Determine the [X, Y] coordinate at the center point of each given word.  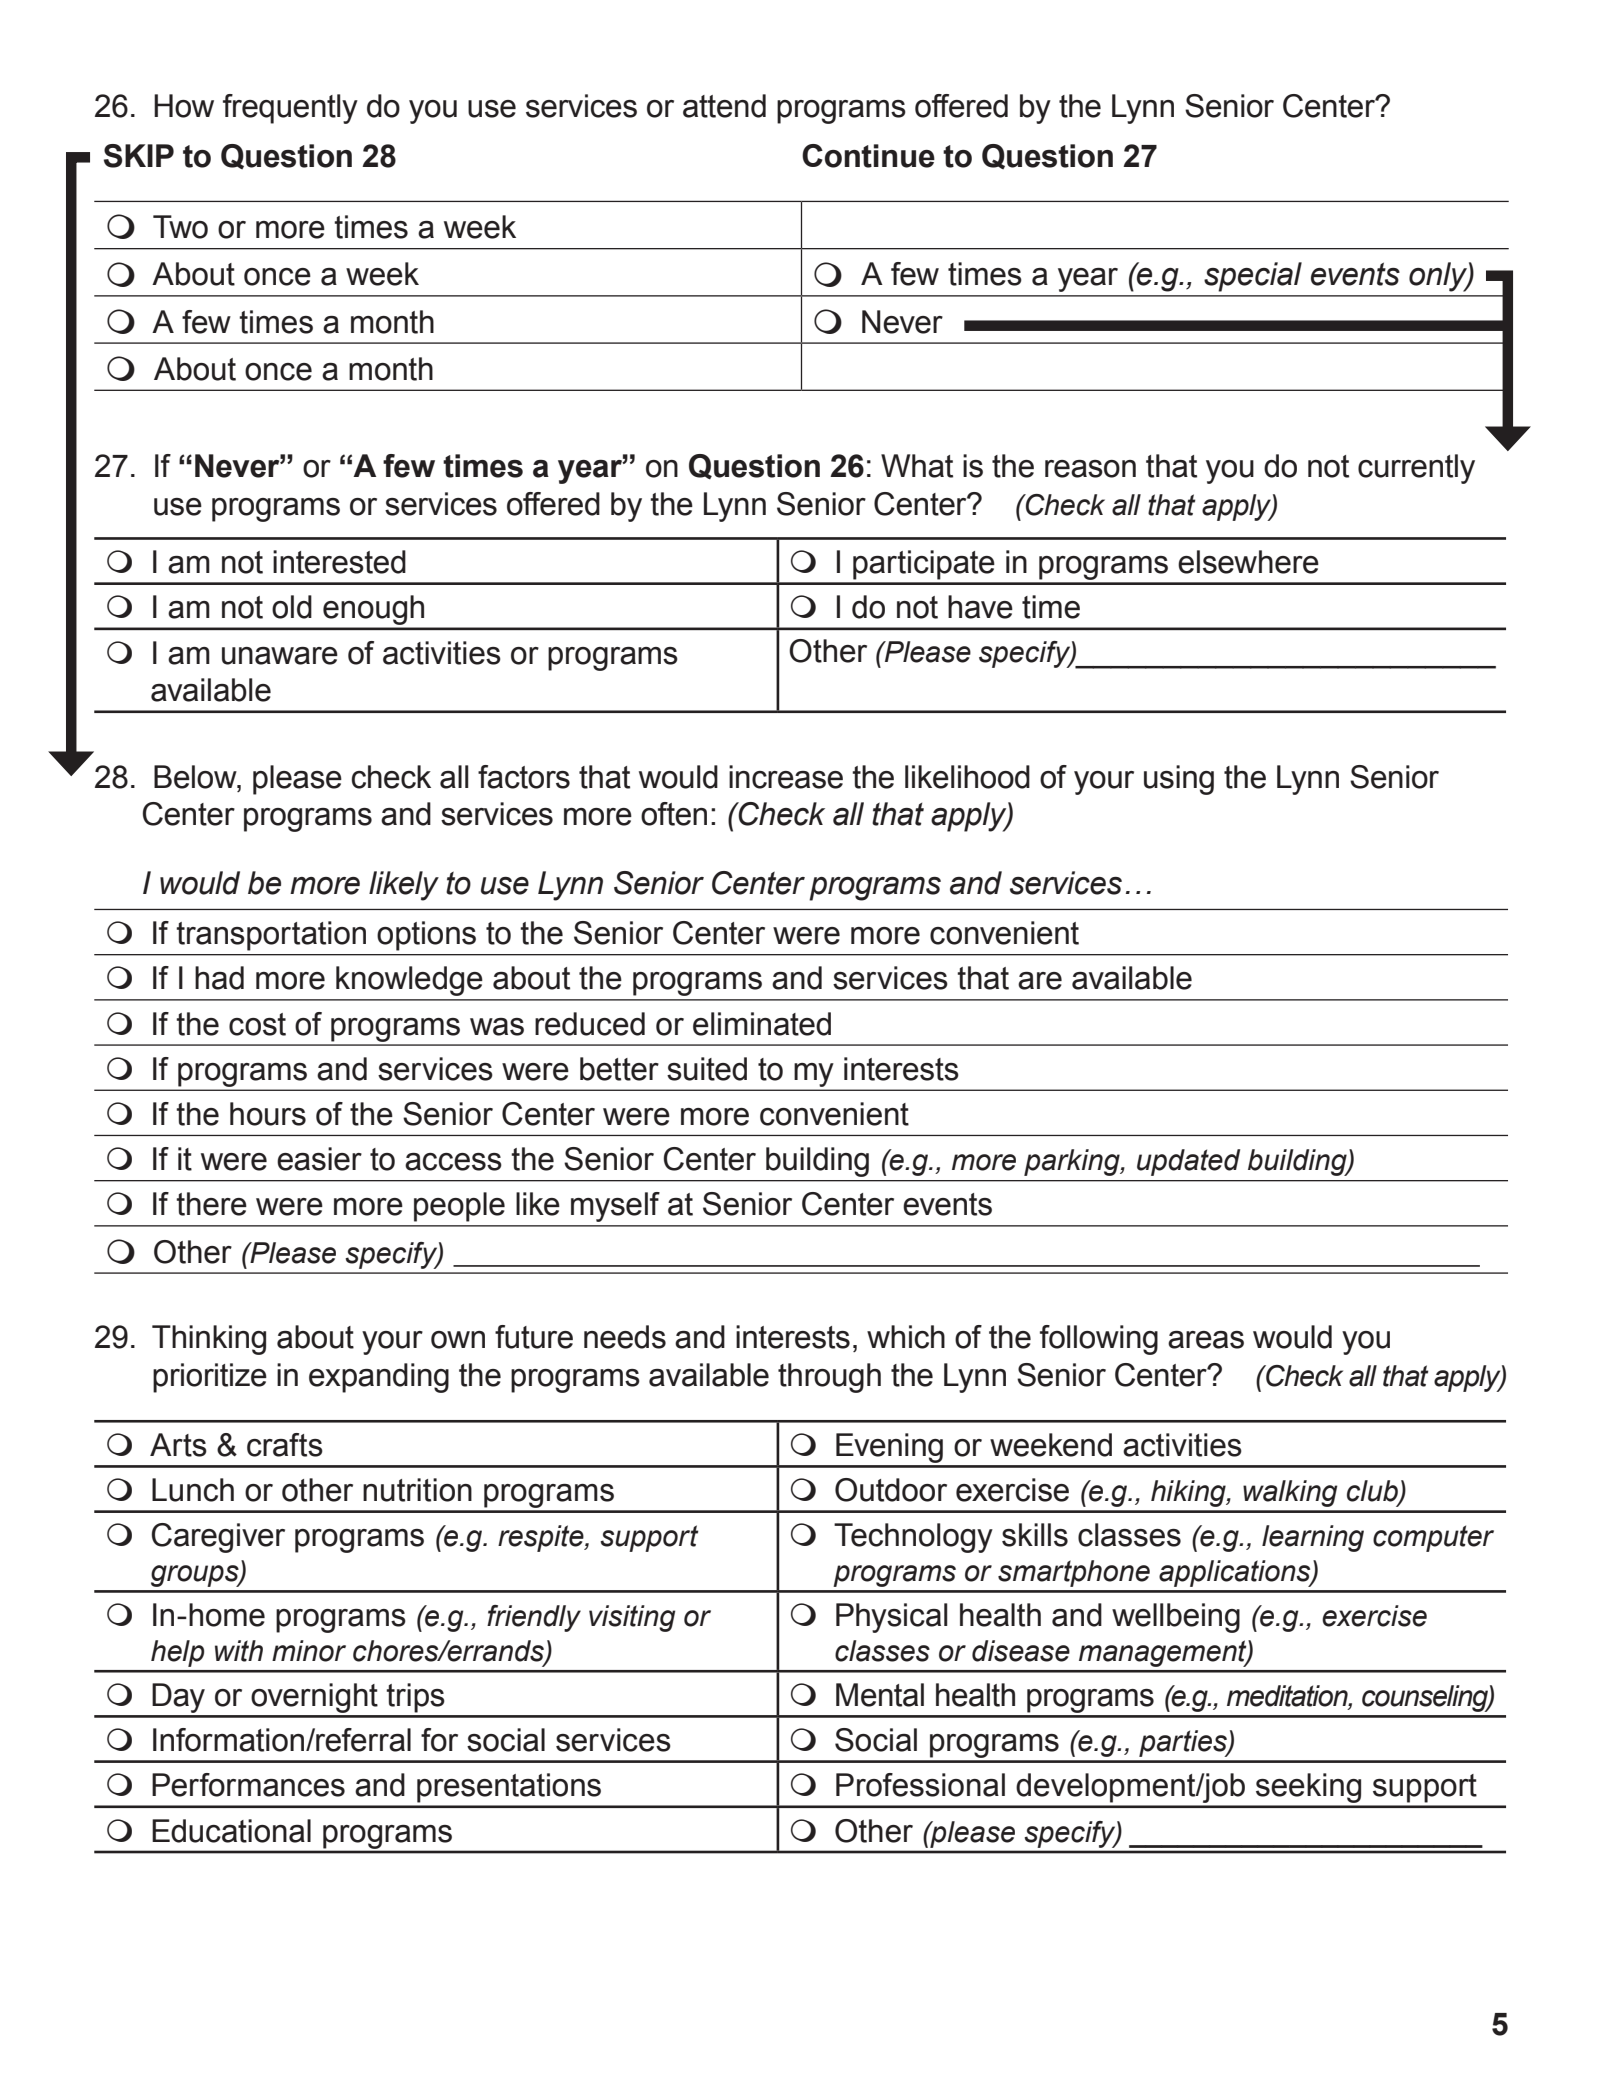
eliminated [762, 1024]
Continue [868, 156]
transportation [271, 936]
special [1253, 277]
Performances [248, 1785]
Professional [920, 1785]
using [1179, 780]
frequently [290, 109]
